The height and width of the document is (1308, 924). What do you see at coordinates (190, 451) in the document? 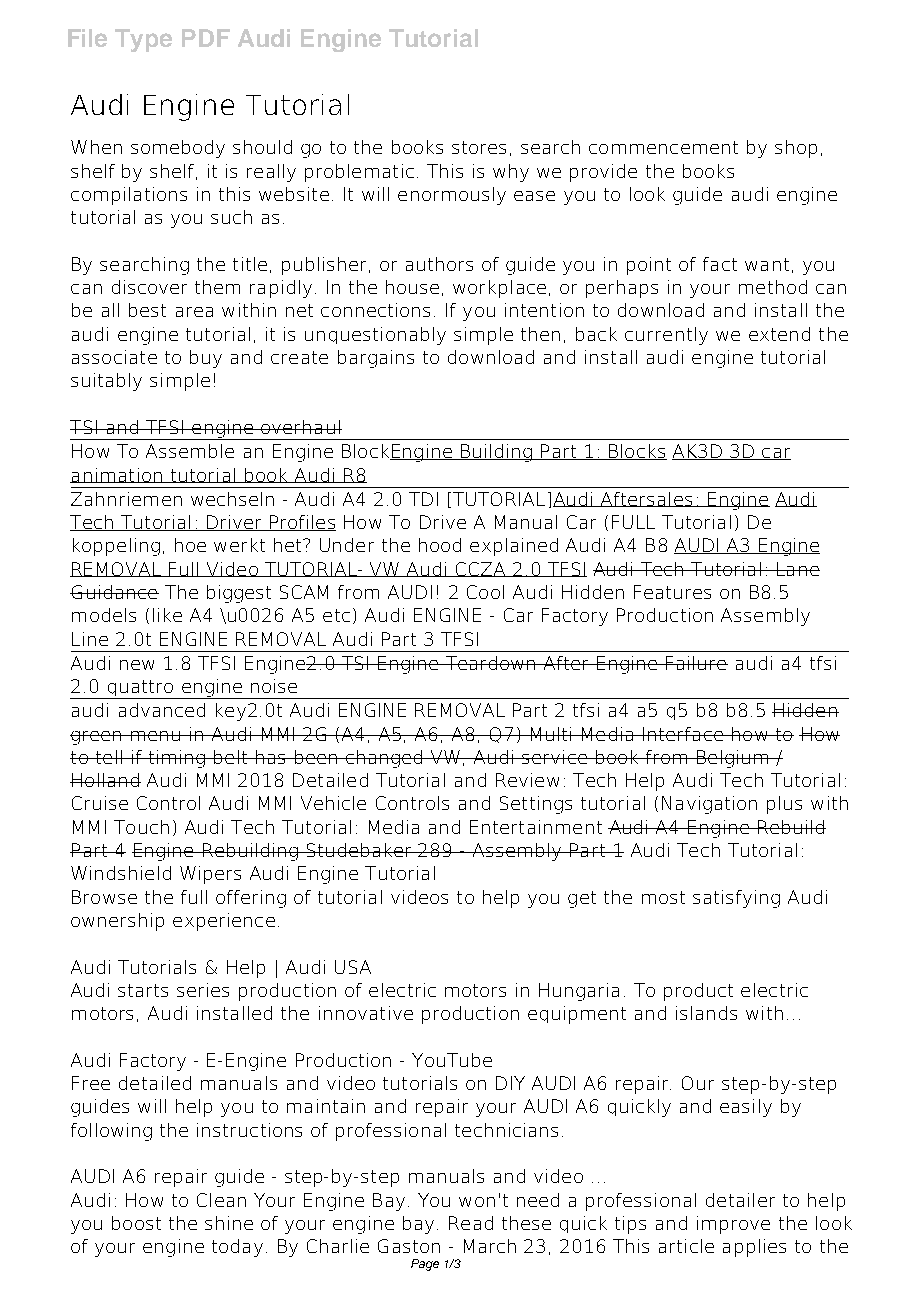
I see `Assemble` at bounding box center [190, 451].
